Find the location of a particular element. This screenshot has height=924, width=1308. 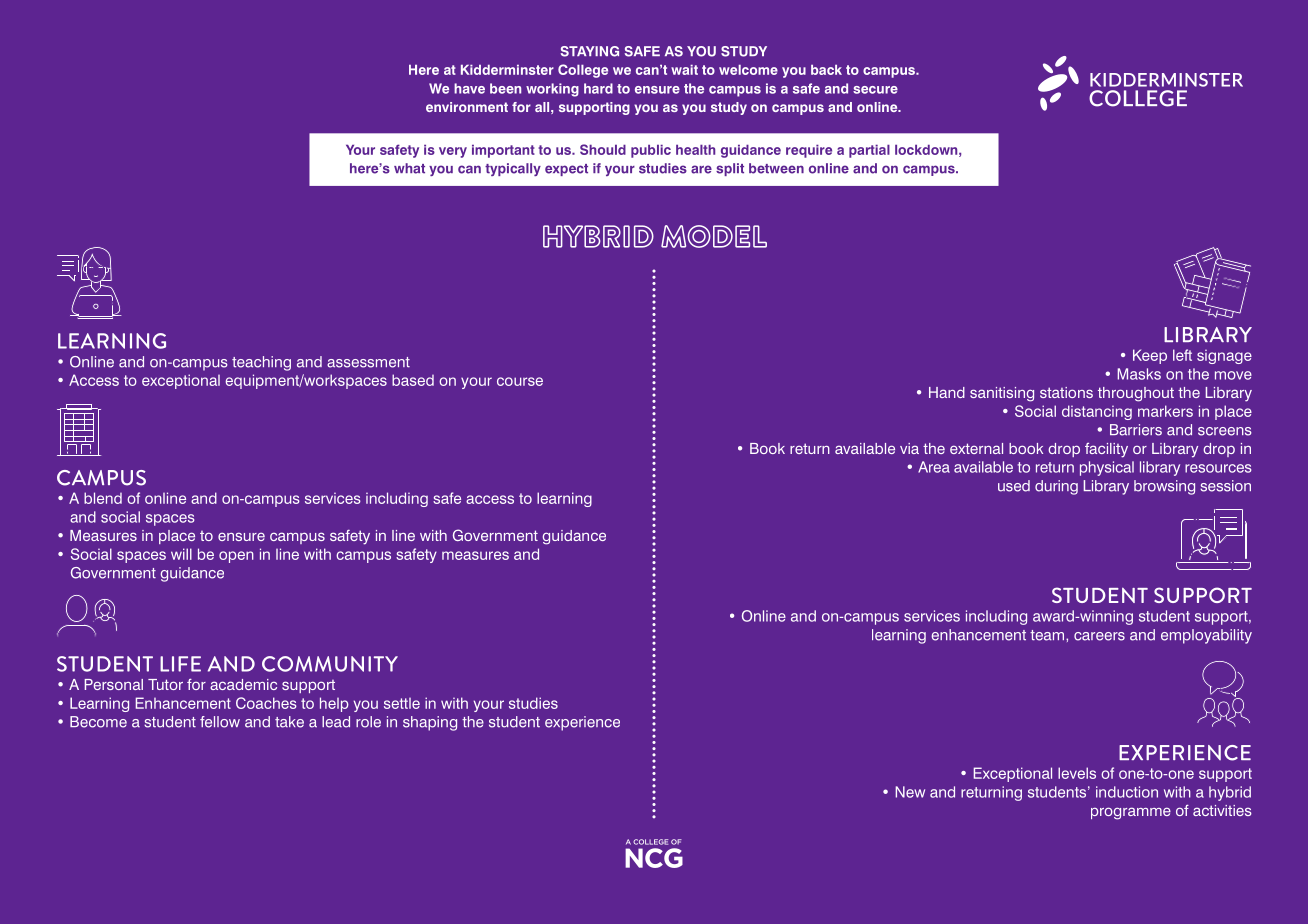

teaching is located at coordinates (261, 363).
